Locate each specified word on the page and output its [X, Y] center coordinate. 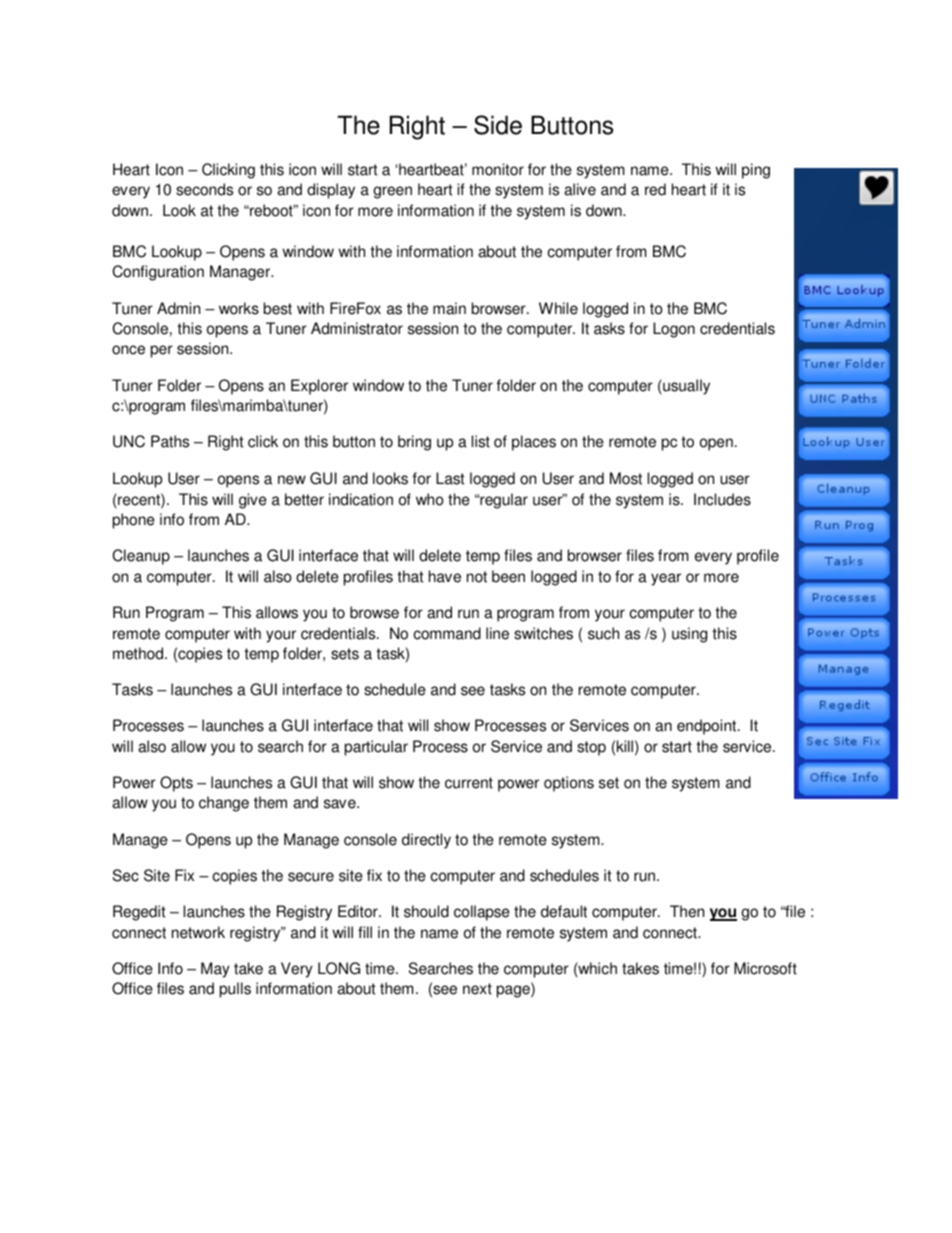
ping [756, 171]
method [139, 653]
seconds [204, 189]
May [215, 970]
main [449, 308]
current [469, 783]
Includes [722, 499]
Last [450, 478]
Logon [674, 330]
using [689, 635]
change [224, 804]
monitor [498, 169]
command [447, 633]
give [253, 501]
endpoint [708, 727]
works [239, 308]
